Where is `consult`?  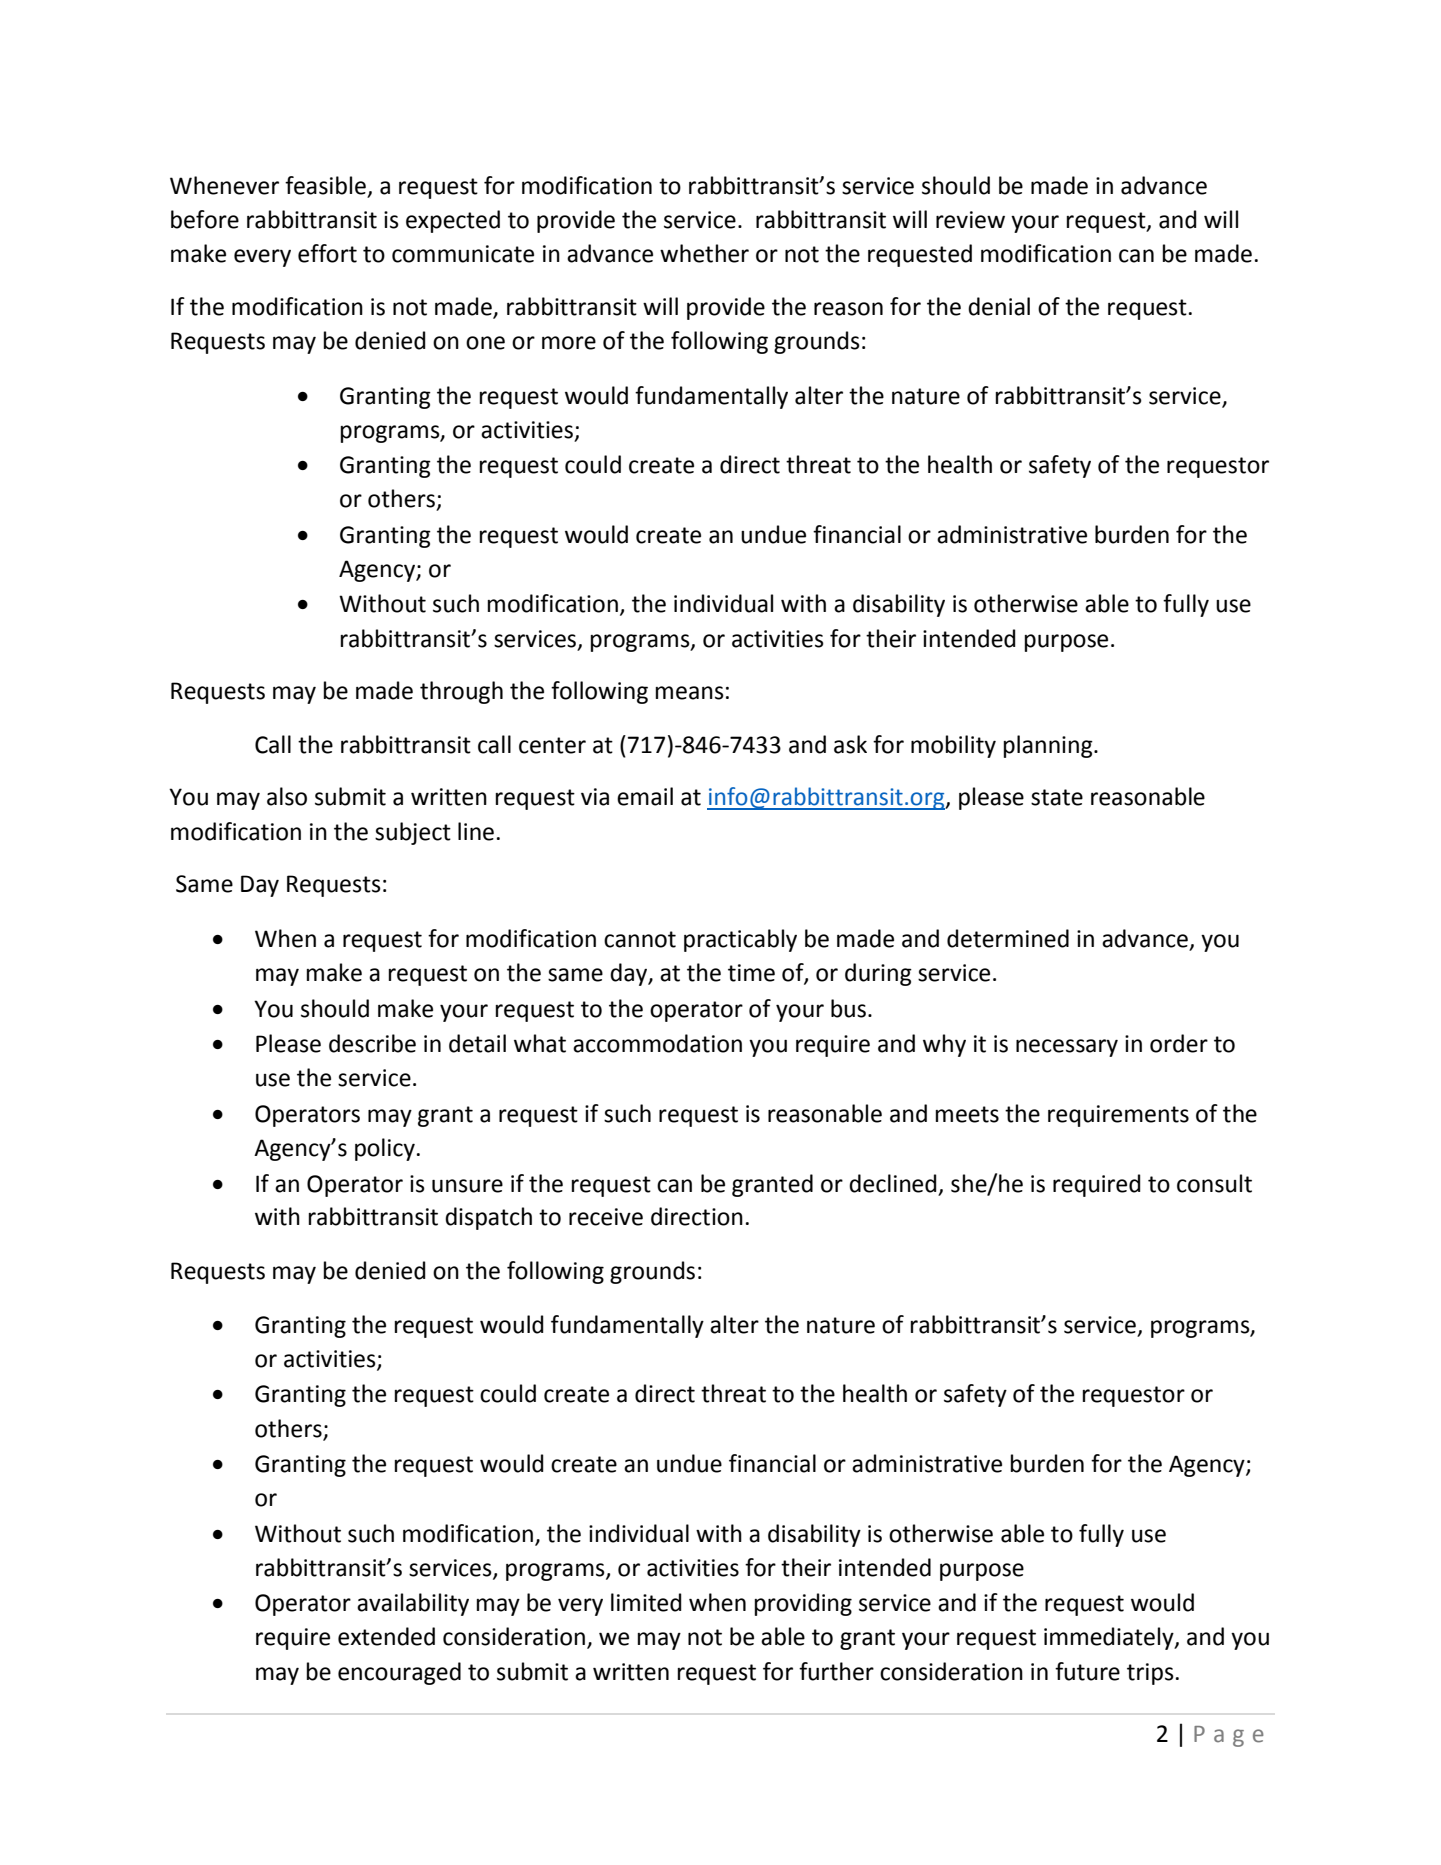 consult is located at coordinates (1214, 1183).
